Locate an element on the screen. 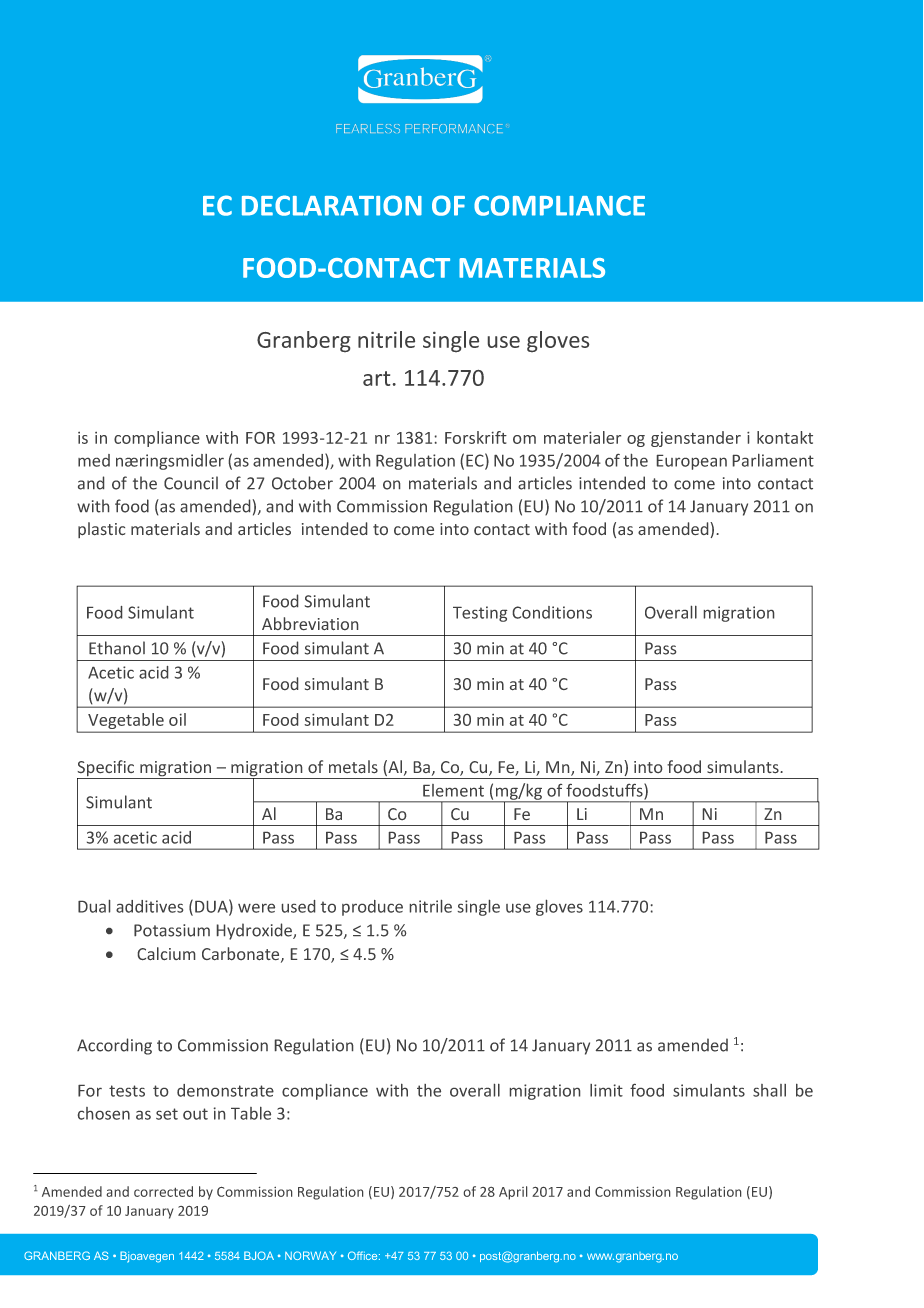 Image resolution: width=924 pixels, height=1308 pixels. corrected is located at coordinates (163, 1191).
